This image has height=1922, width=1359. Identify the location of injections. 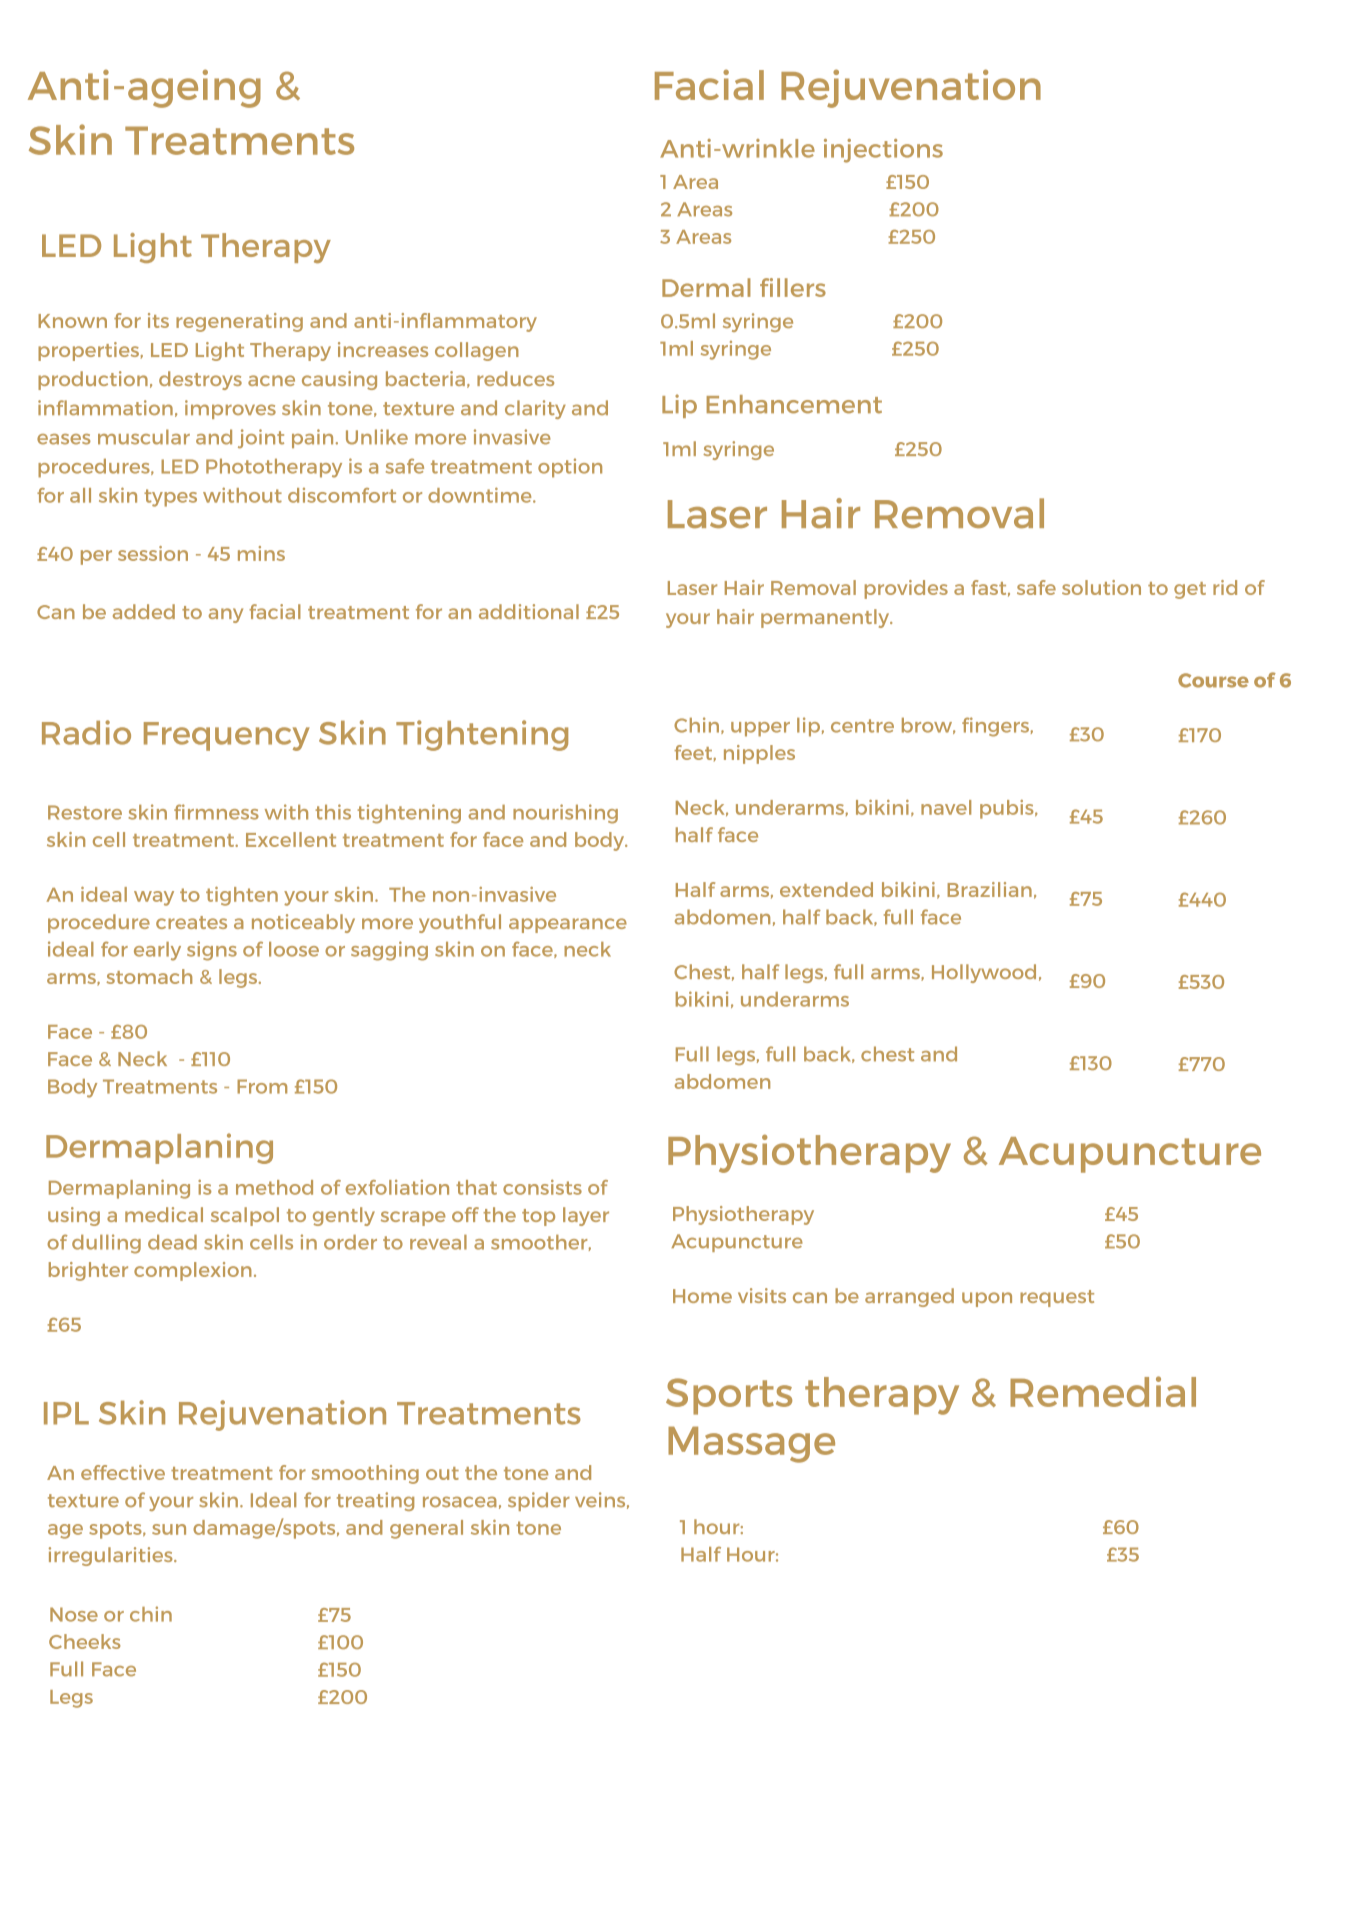
(883, 151).
